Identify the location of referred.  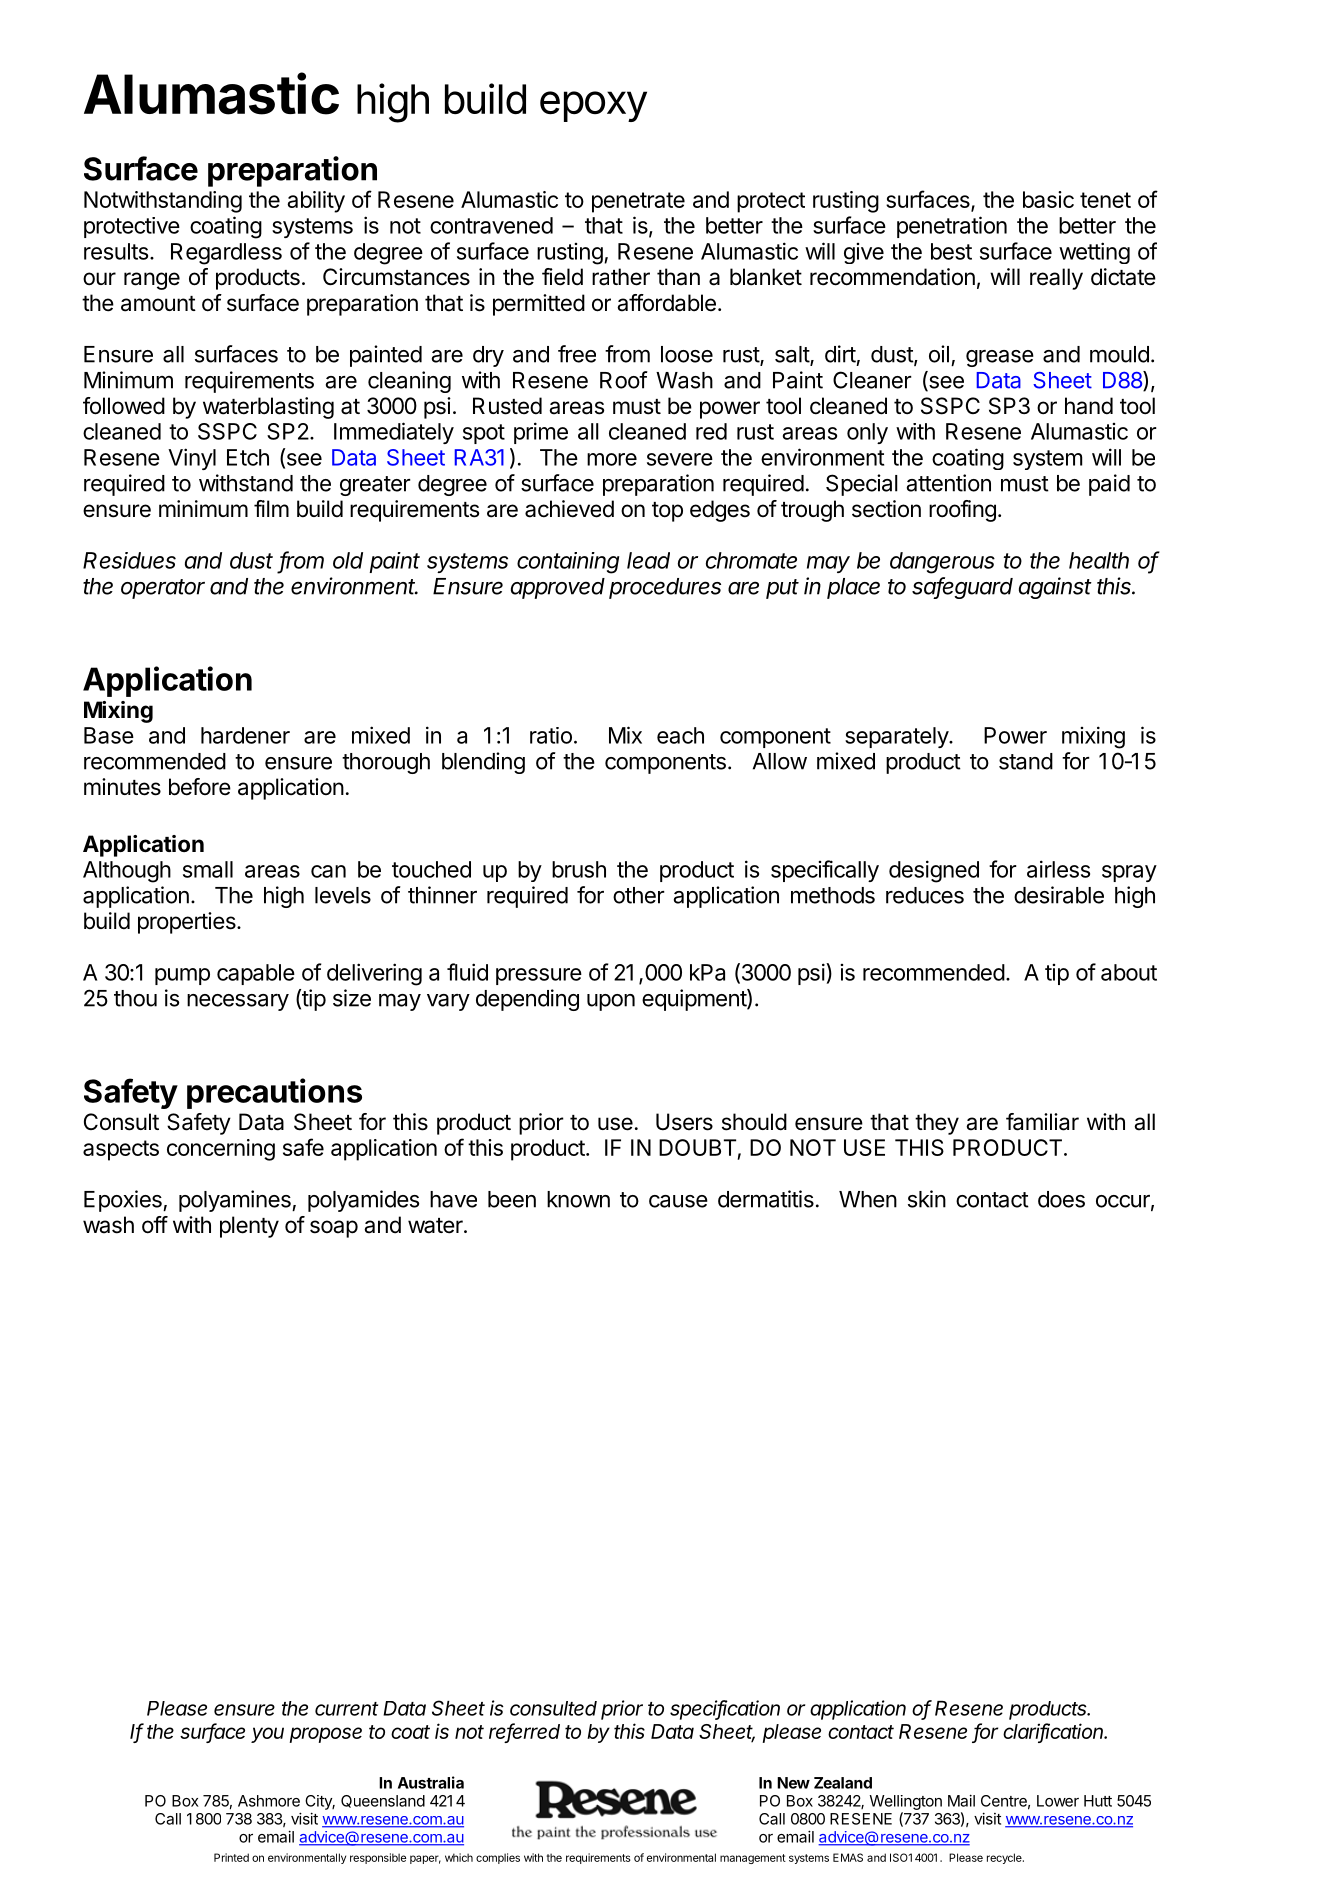
(524, 1732).
